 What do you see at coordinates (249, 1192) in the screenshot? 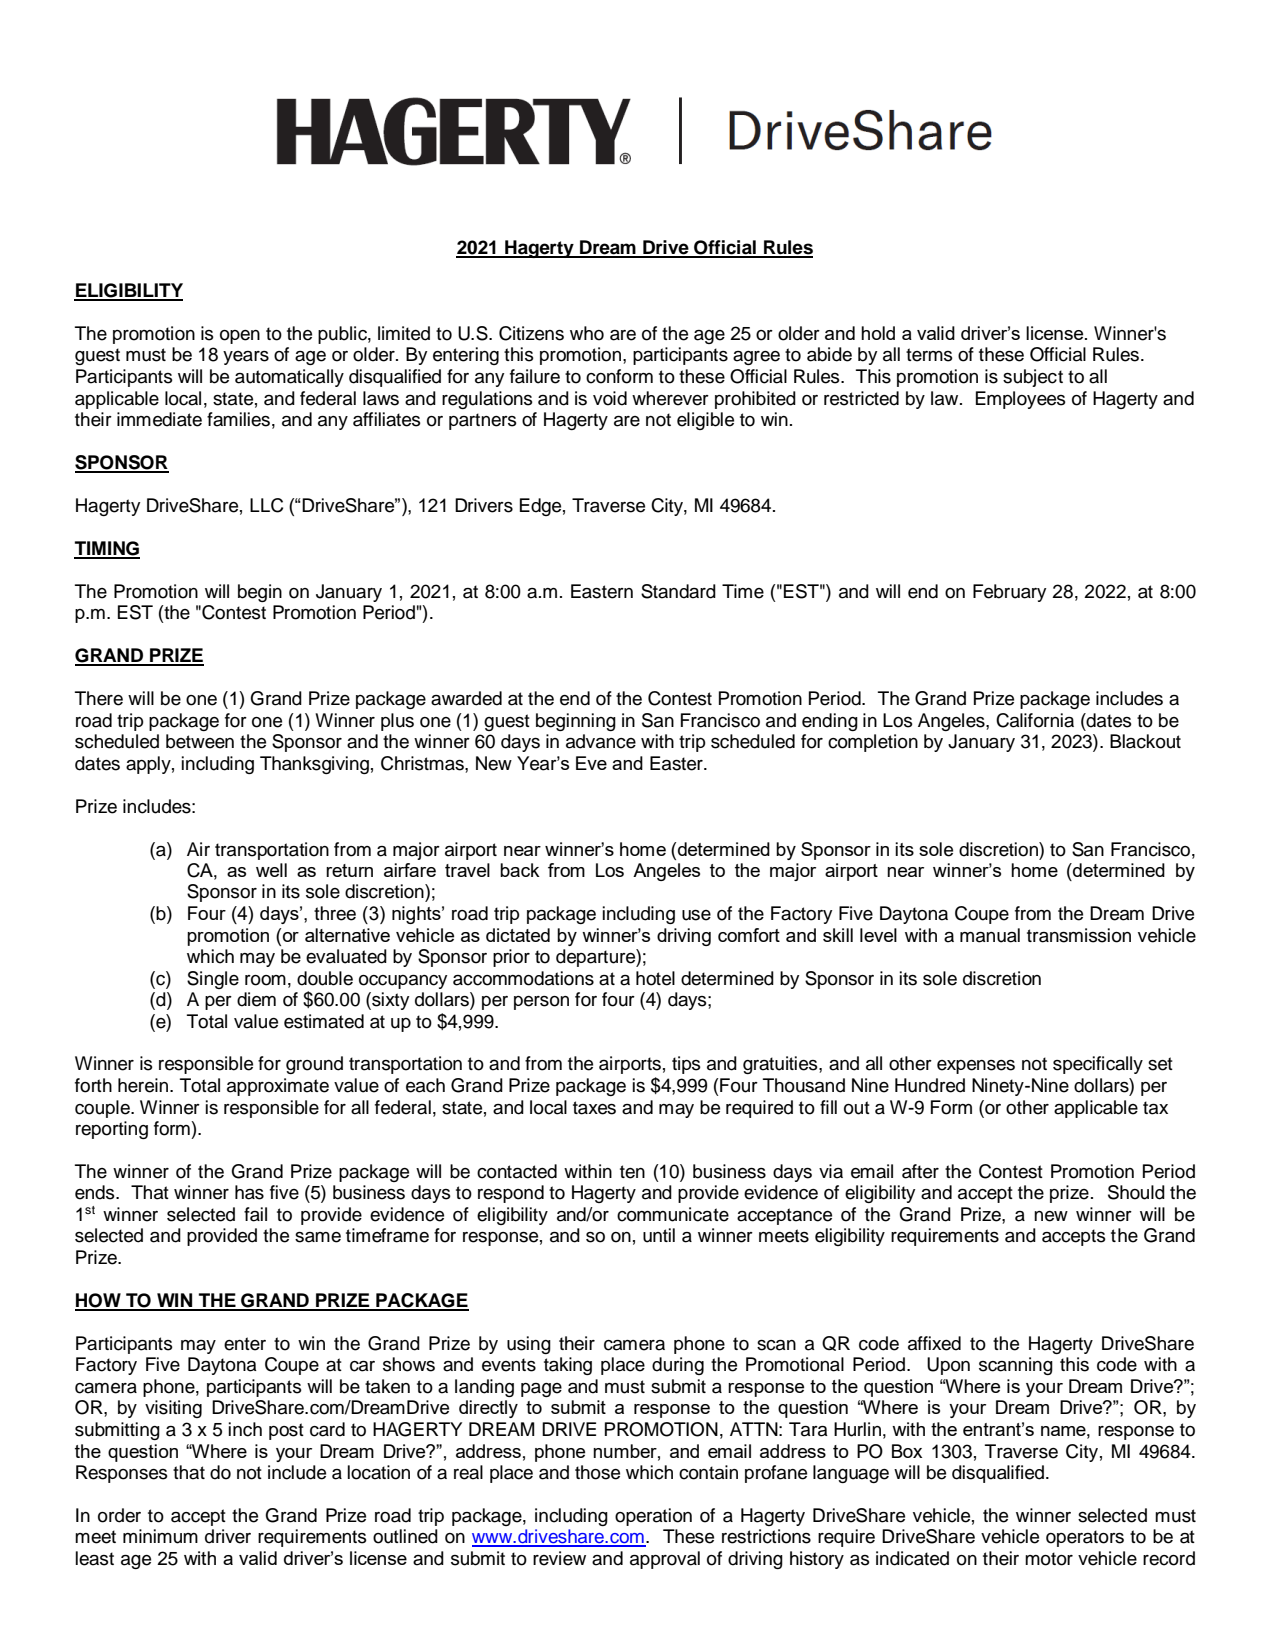
I see `has` at bounding box center [249, 1192].
